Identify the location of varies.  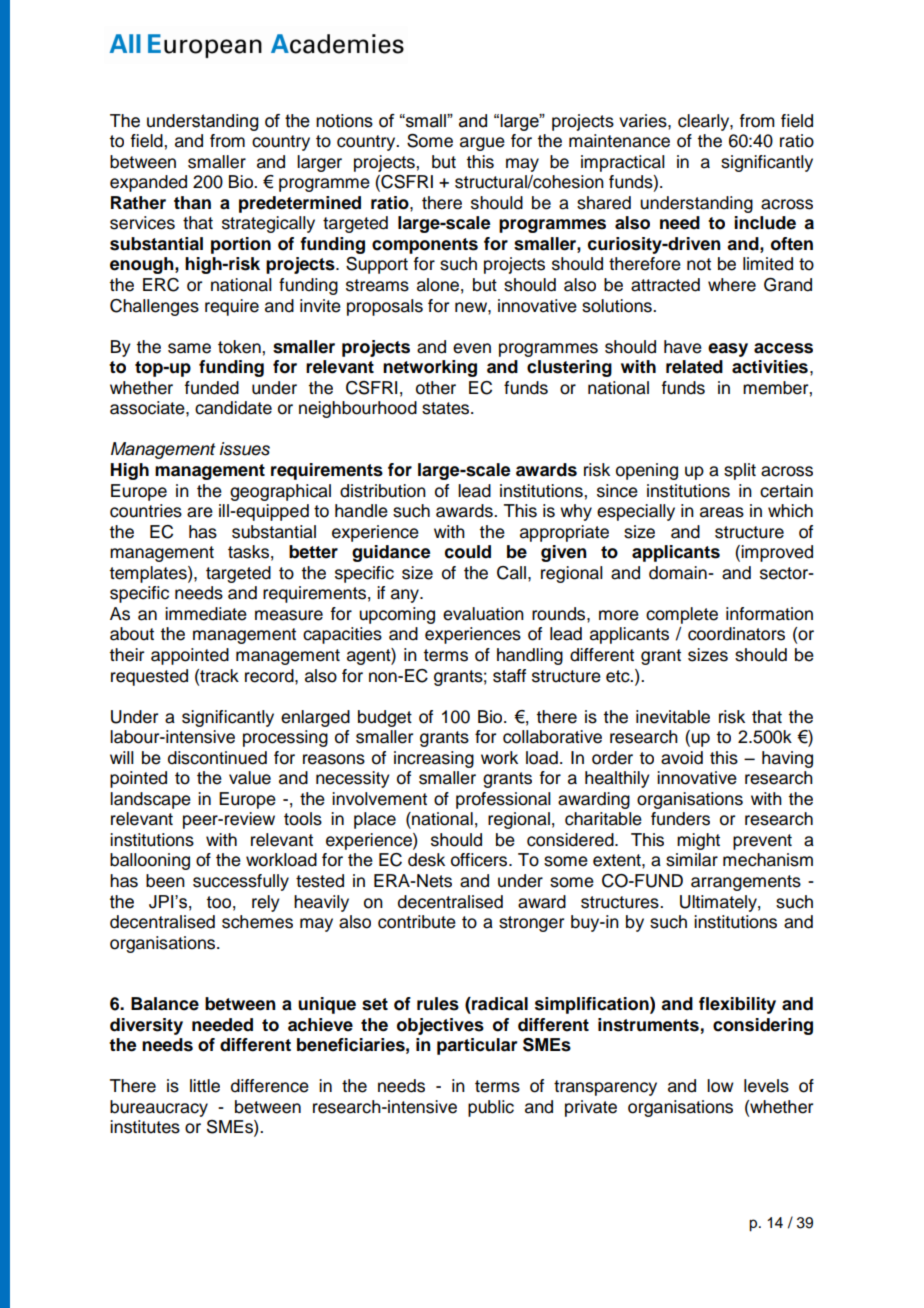
(644, 121).
